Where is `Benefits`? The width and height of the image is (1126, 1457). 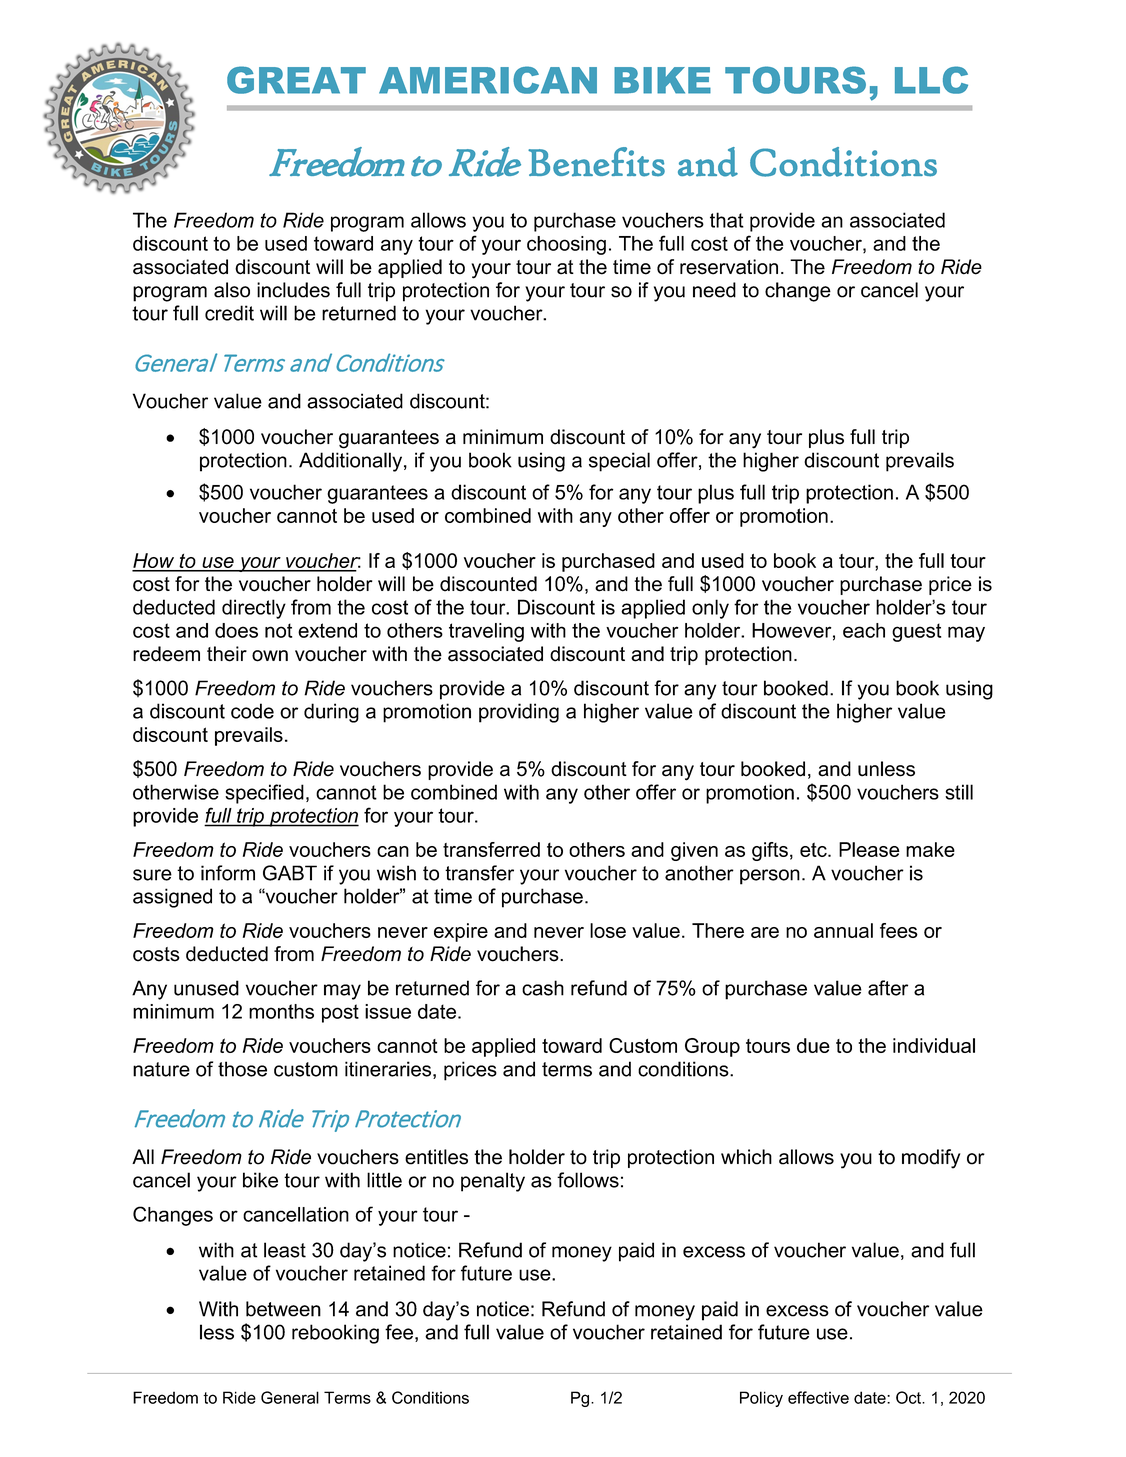
Benefits is located at coordinates (596, 162).
